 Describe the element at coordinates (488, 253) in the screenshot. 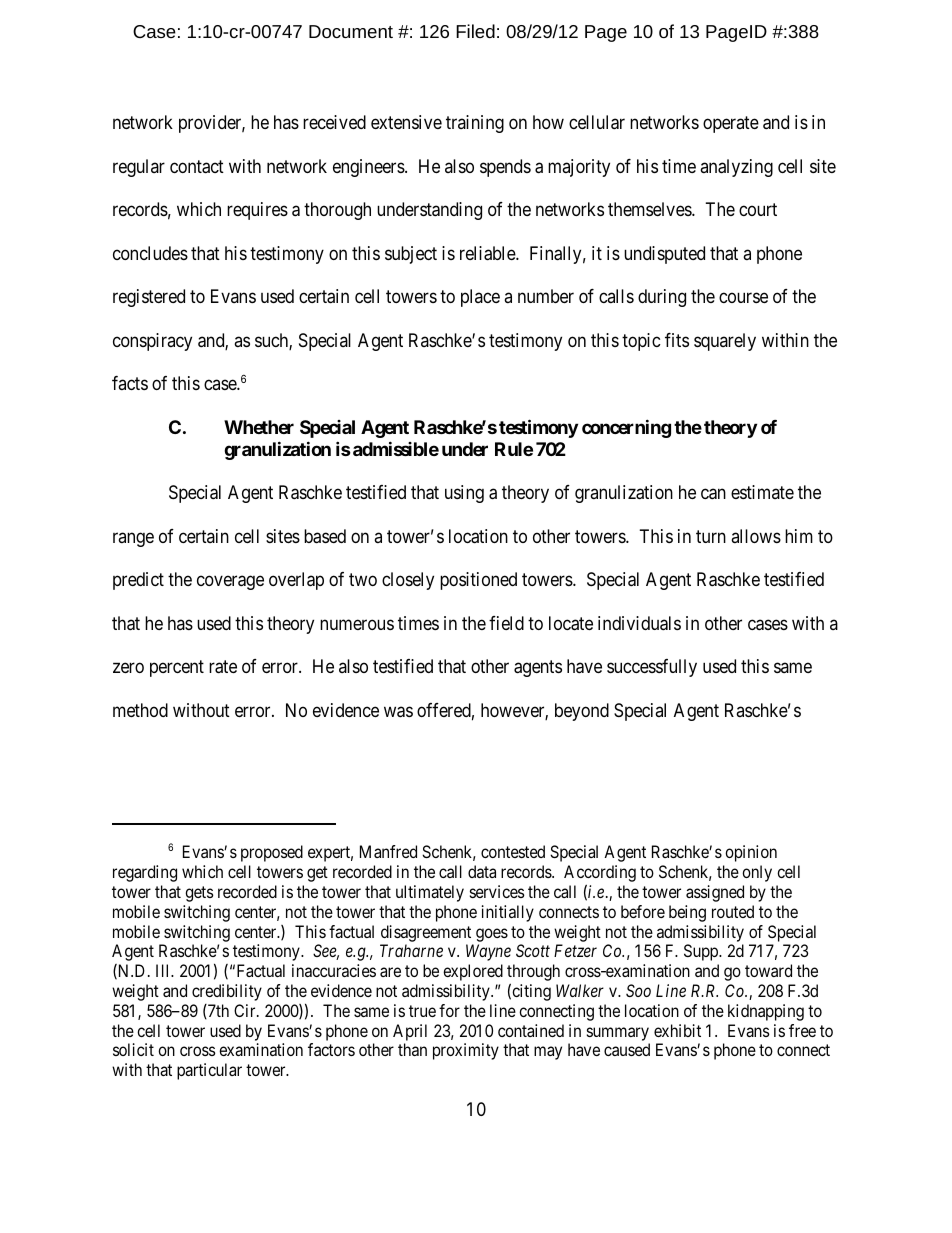

I see `reliable` at that location.
